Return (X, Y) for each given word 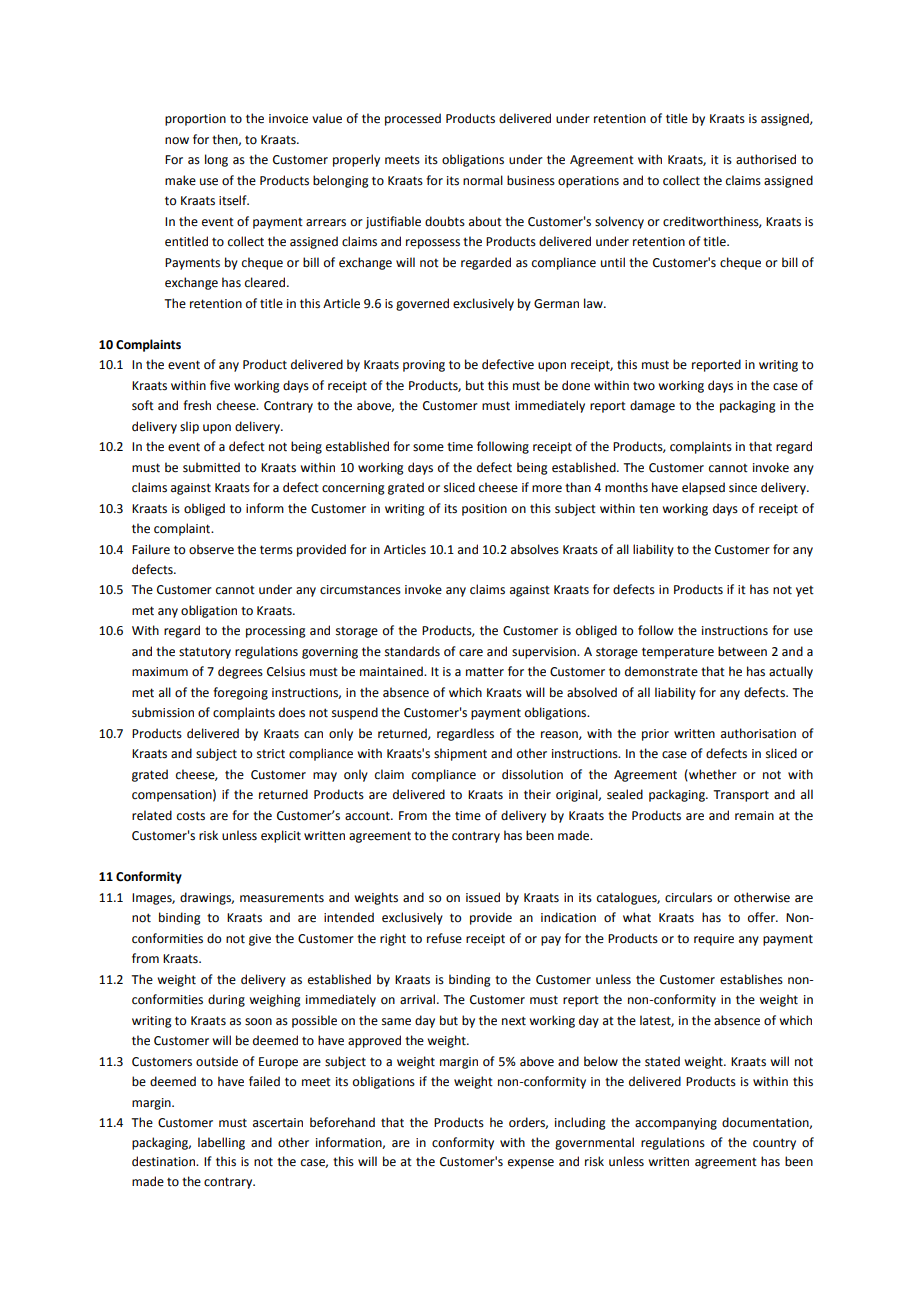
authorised (766, 159)
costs (191, 816)
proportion (195, 120)
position (484, 510)
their (537, 794)
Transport (741, 796)
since (743, 488)
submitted (211, 467)
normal (483, 180)
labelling (221, 1143)
